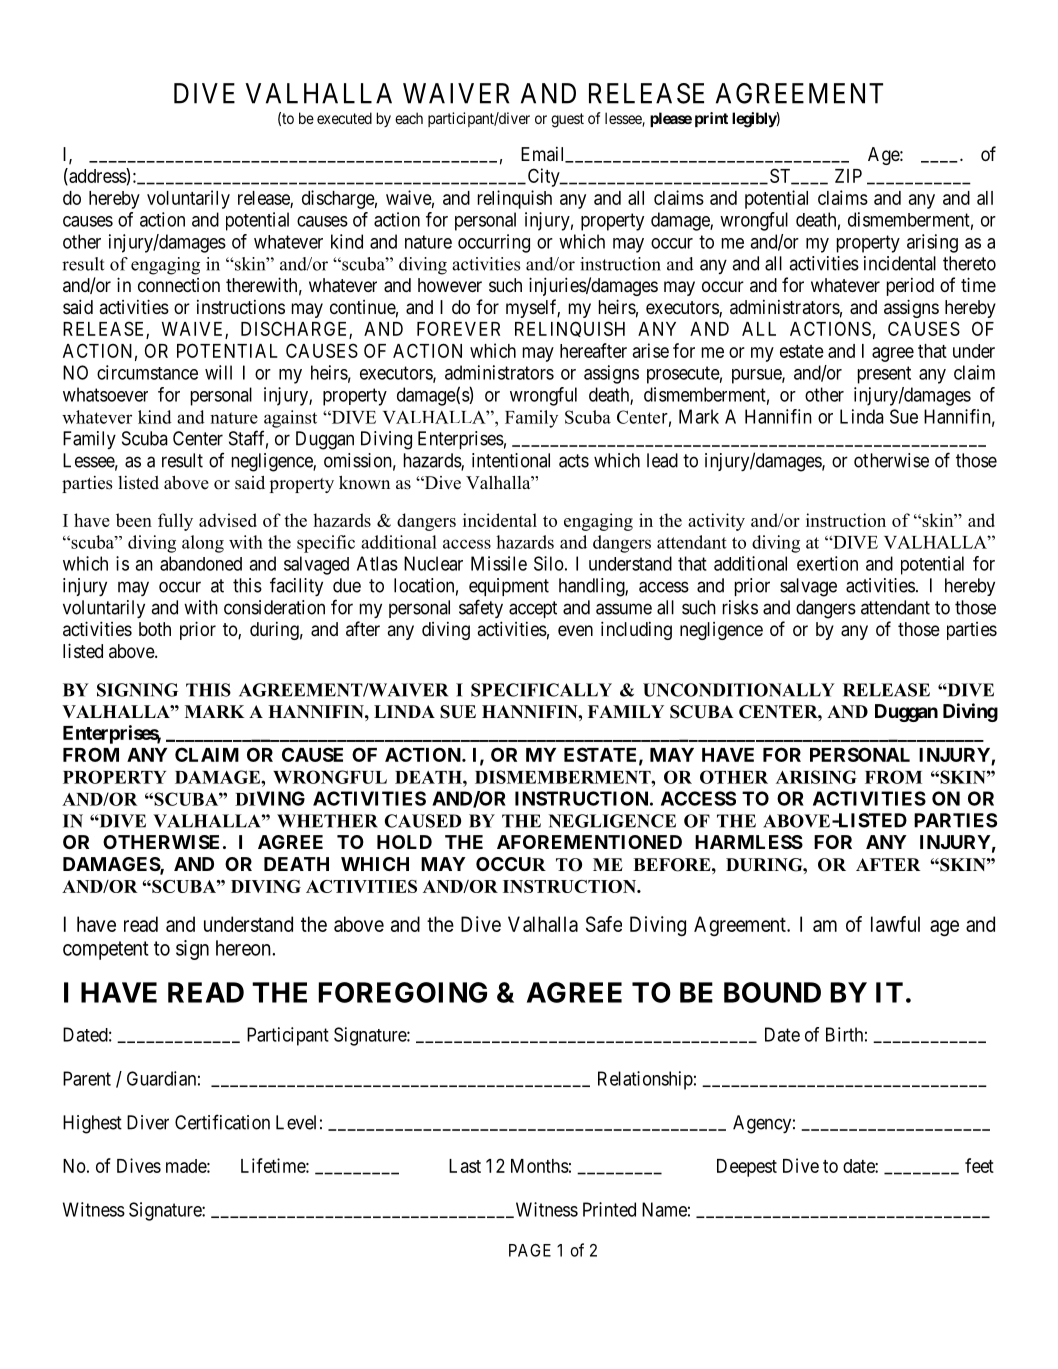 This image has width=1058, height=1369. Describe the element at coordinates (575, 630) in the image. I see `even` at that location.
